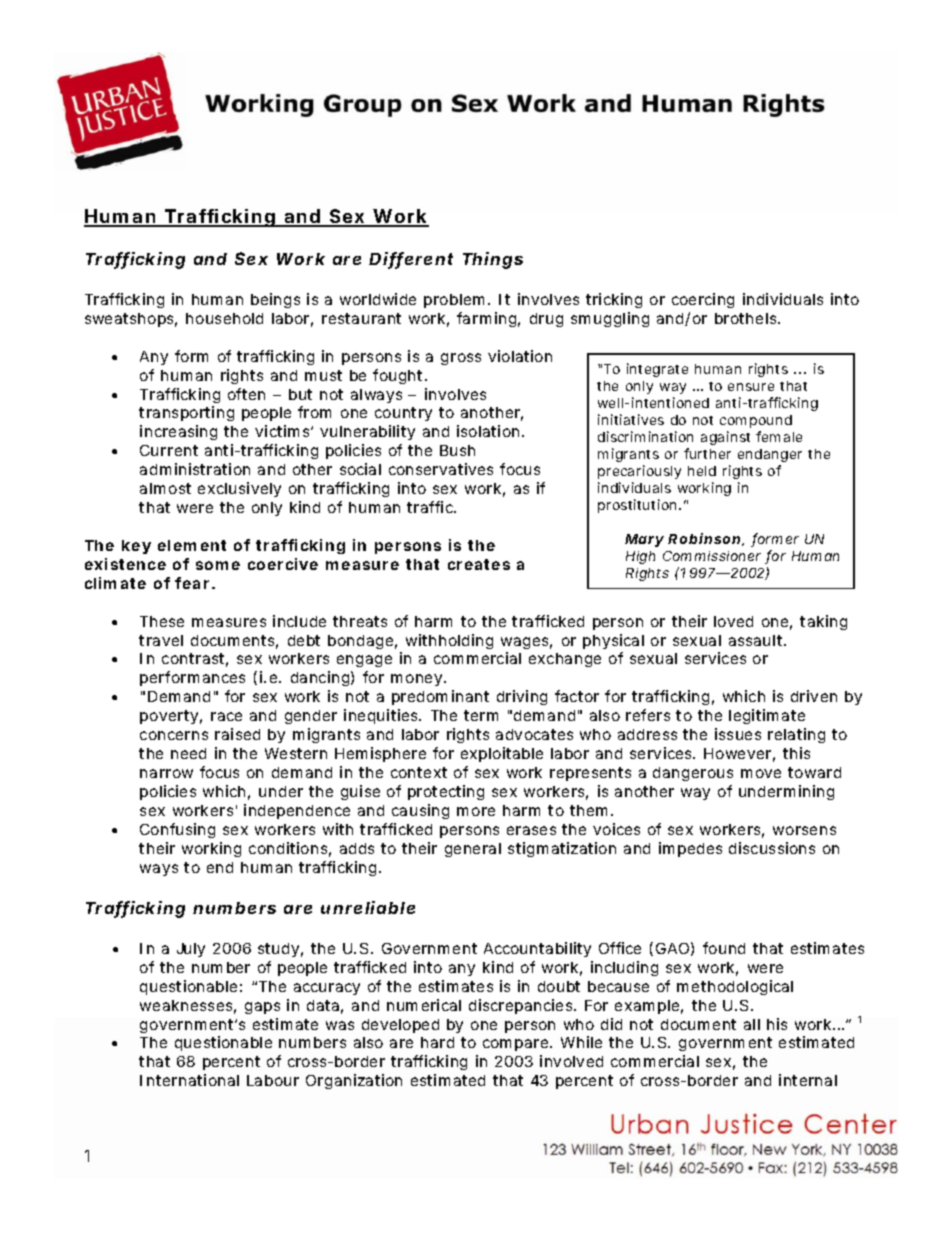 This screenshot has height=1233, width=952. Describe the element at coordinates (770, 455) in the screenshot. I see `endanger` at that location.
